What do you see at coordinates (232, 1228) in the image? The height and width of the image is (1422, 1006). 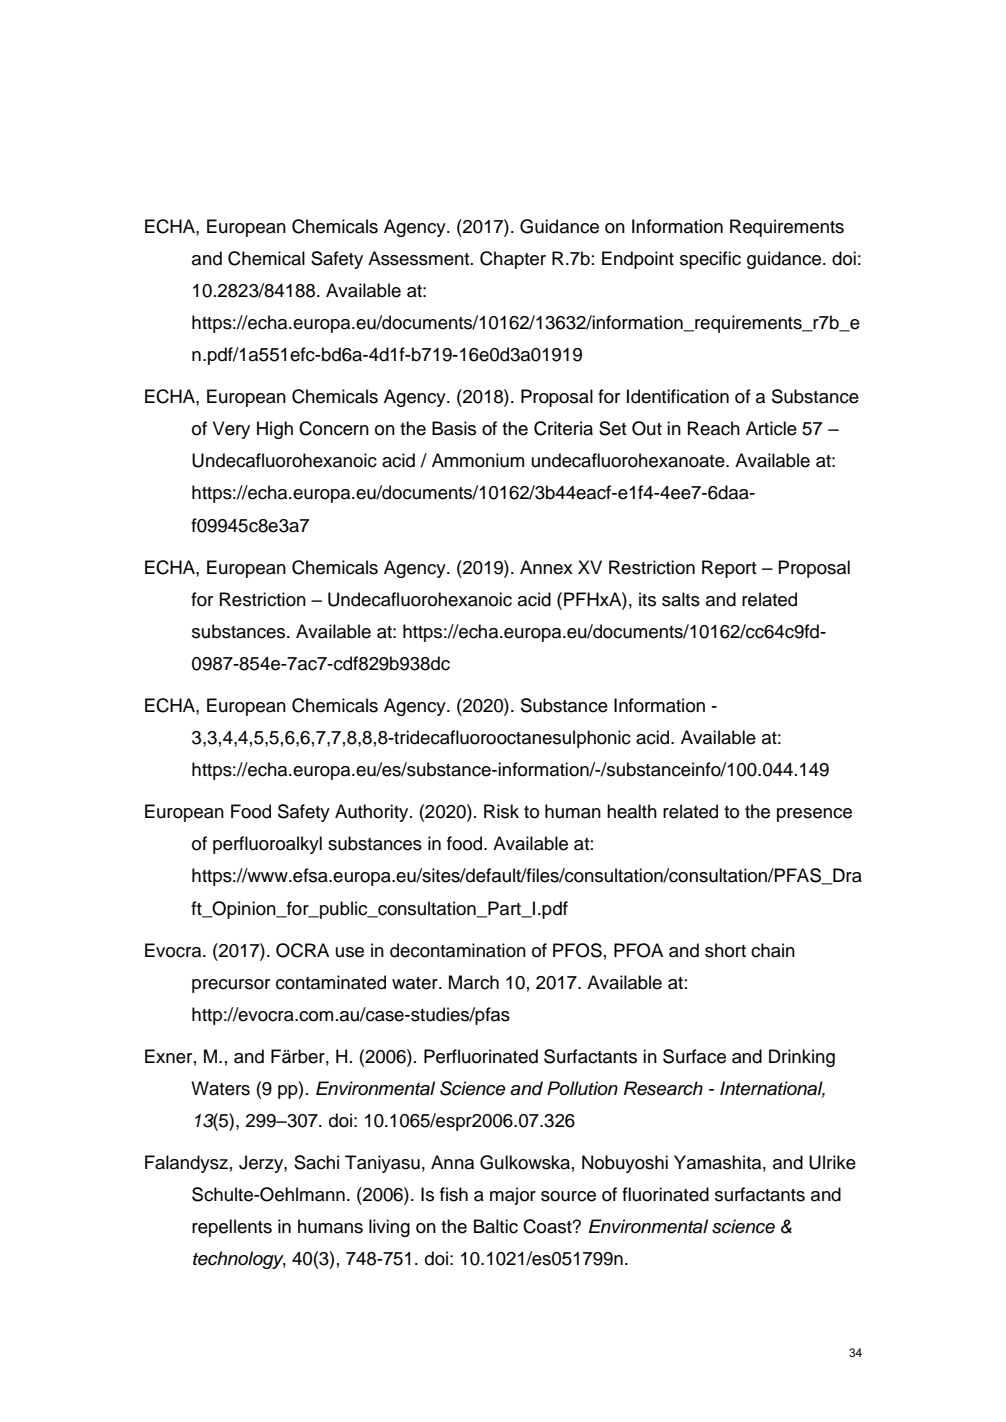 I see `repellents` at bounding box center [232, 1228].
